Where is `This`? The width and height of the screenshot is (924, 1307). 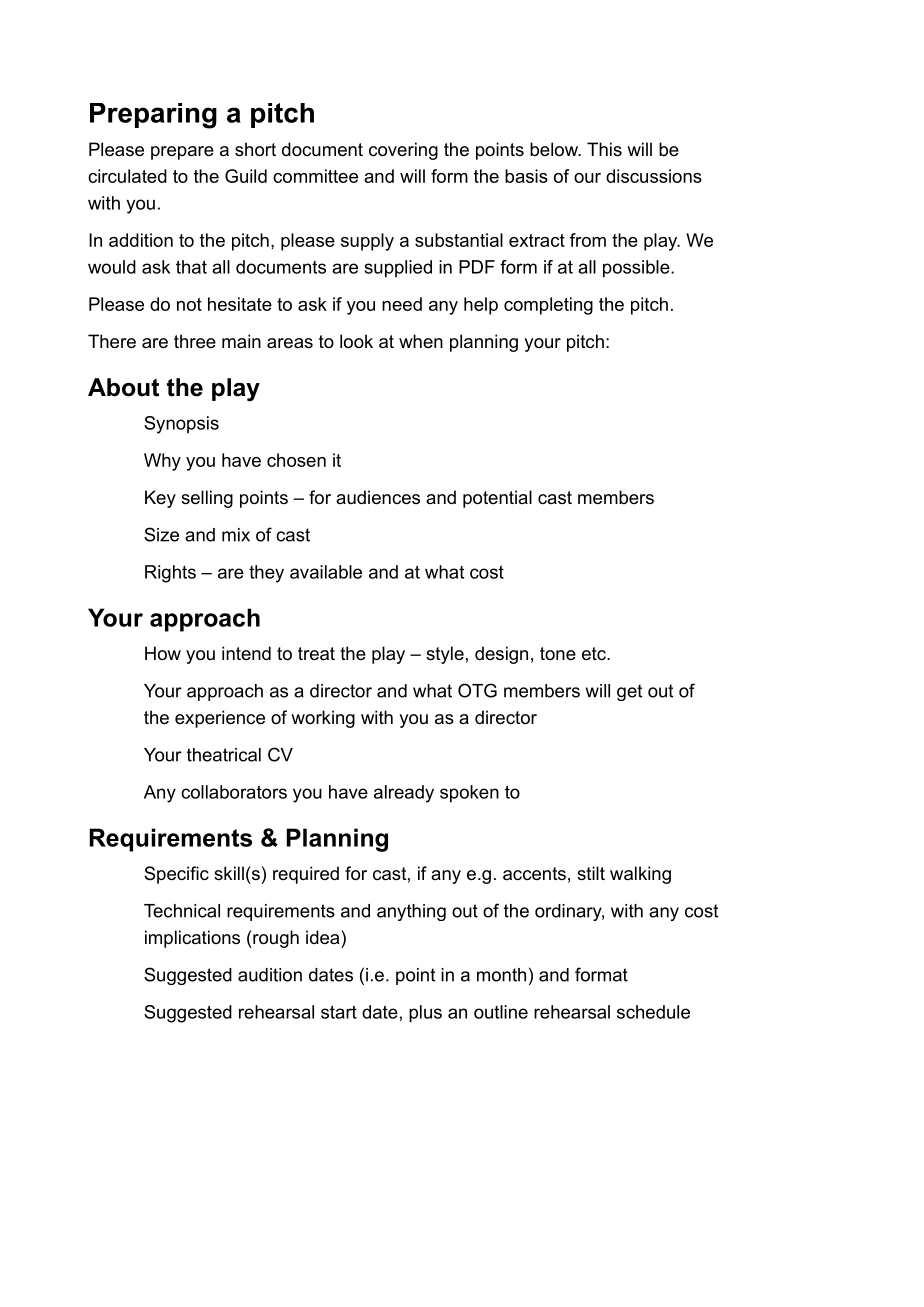
This is located at coordinates (604, 149).
